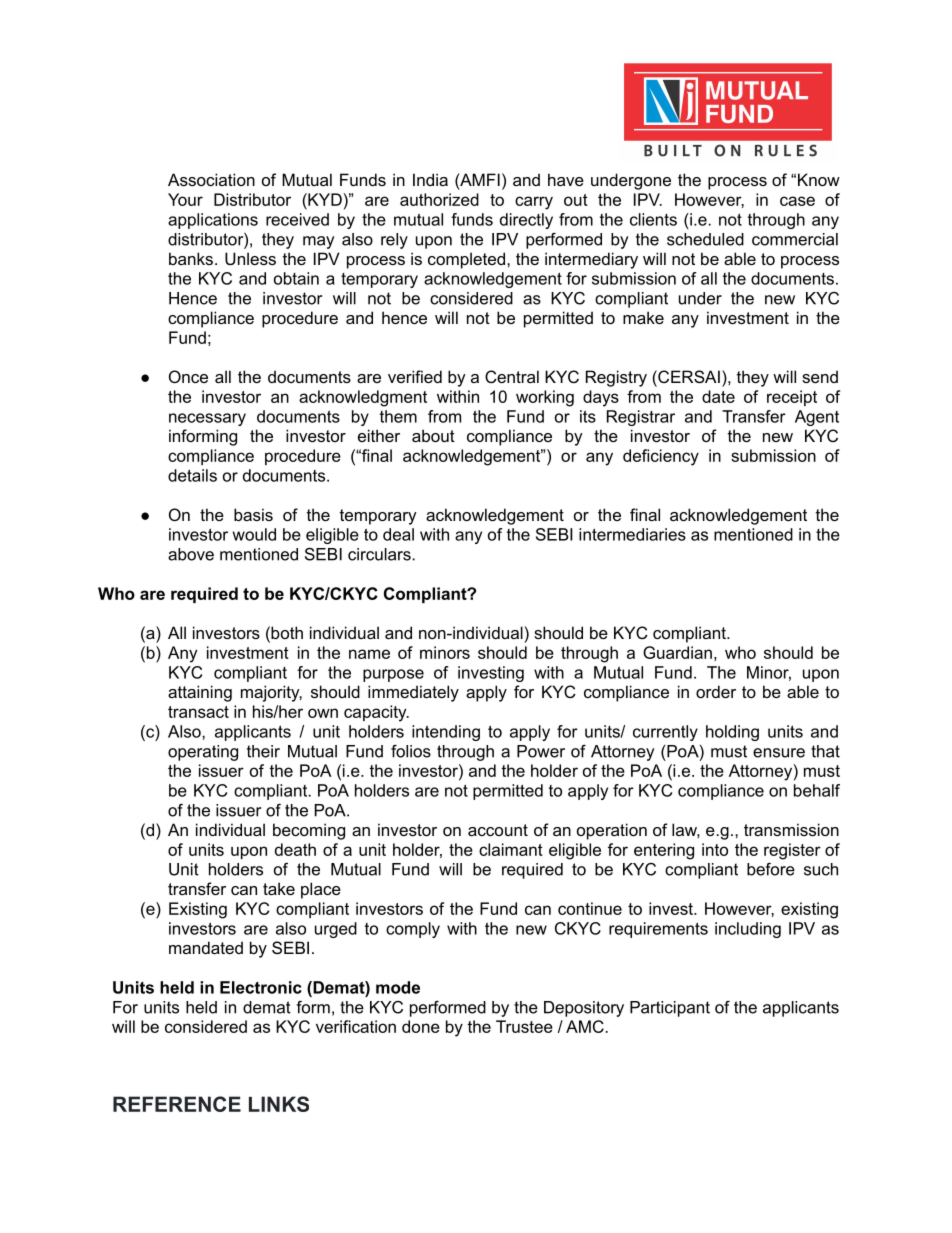 The width and height of the screenshot is (952, 1233). What do you see at coordinates (524, 1026) in the screenshot?
I see `Trustee` at bounding box center [524, 1026].
